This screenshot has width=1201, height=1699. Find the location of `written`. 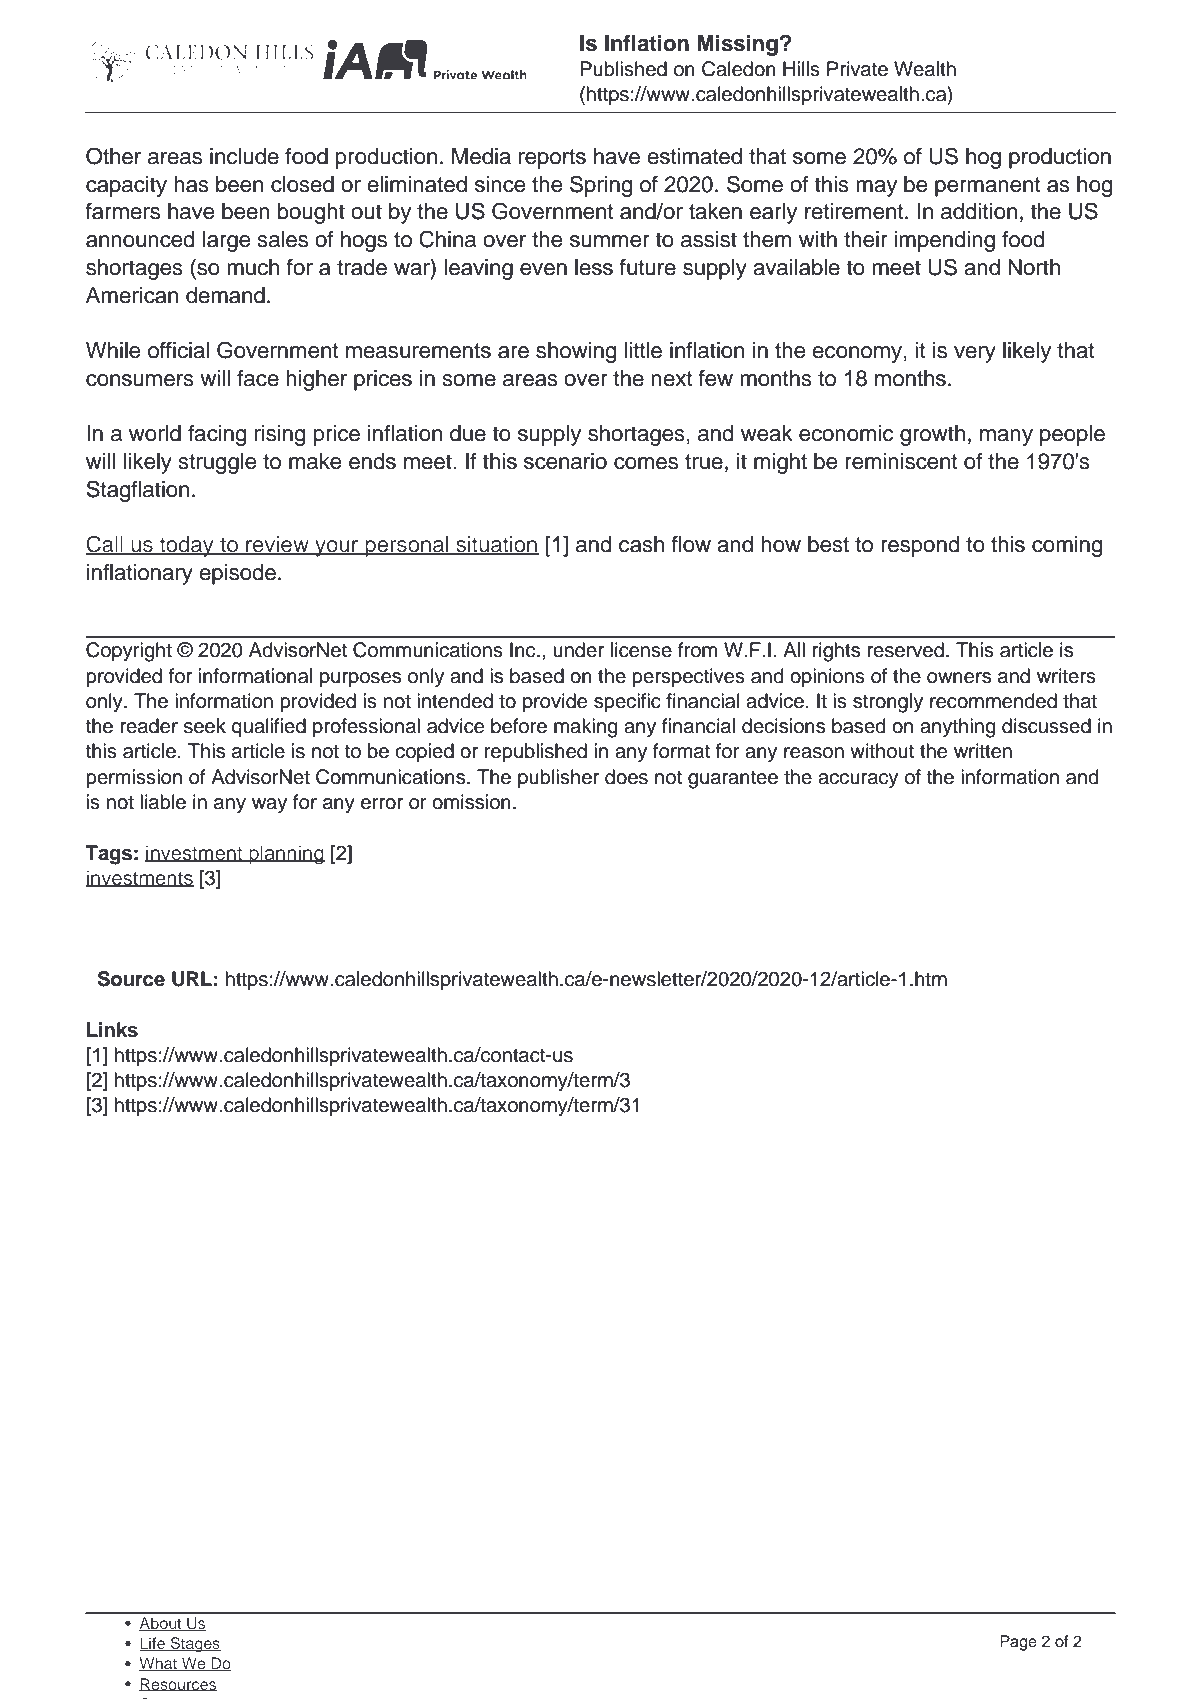

written is located at coordinates (983, 751).
